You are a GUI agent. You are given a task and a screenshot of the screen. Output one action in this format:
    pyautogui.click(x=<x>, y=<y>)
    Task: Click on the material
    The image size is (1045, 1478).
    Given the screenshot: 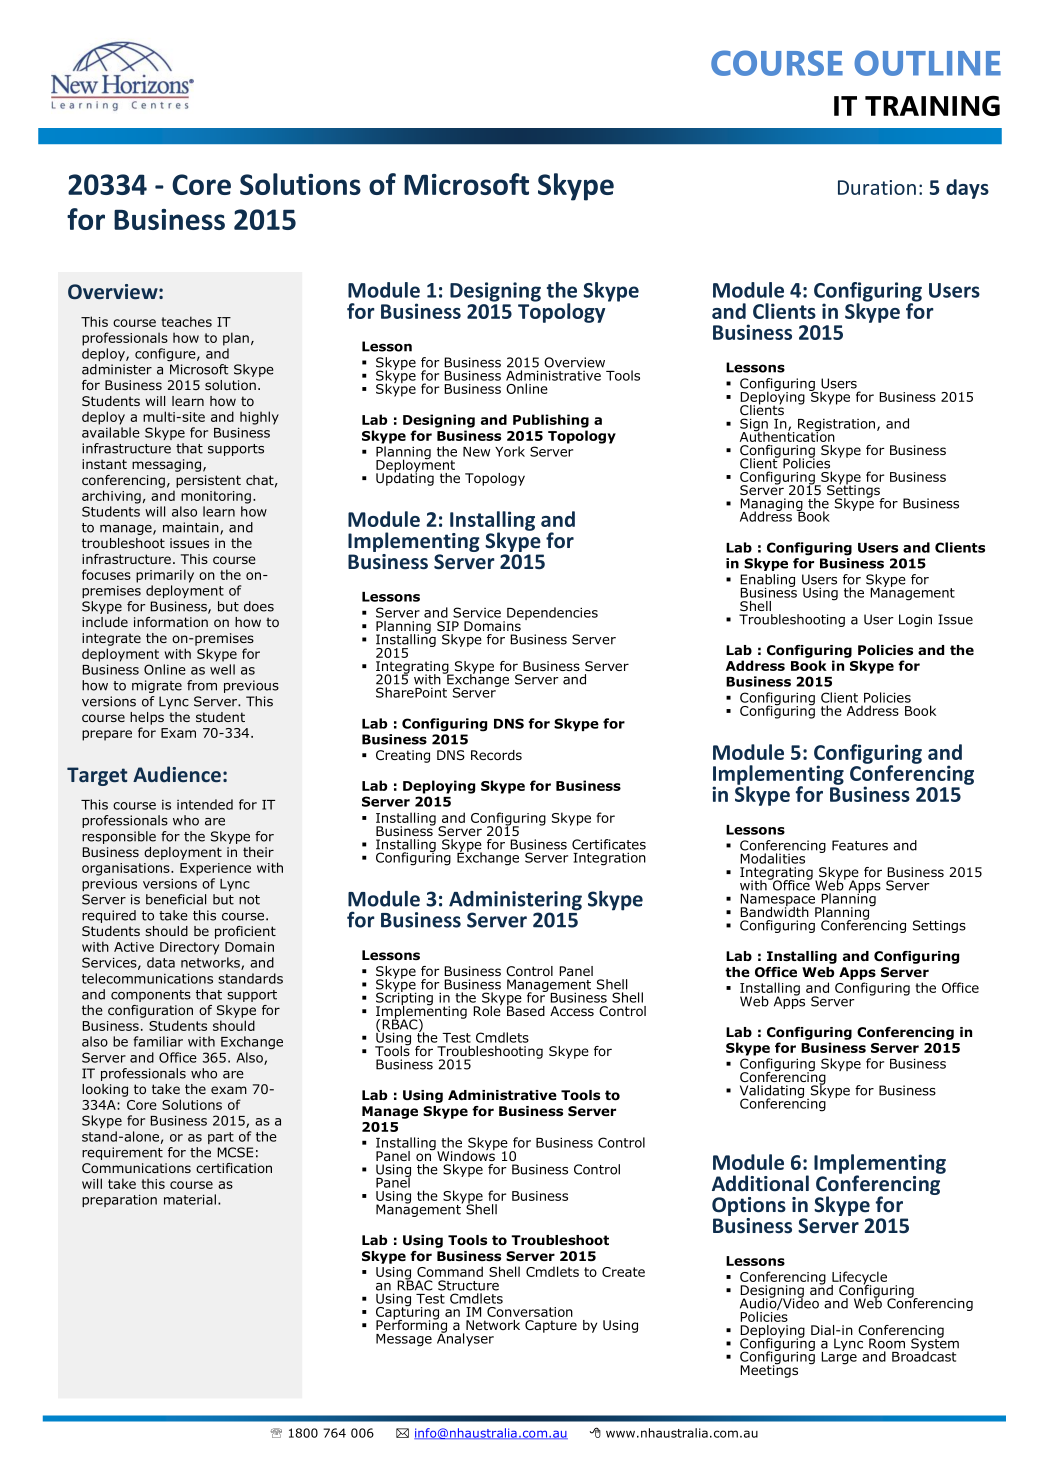 What is the action you would take?
    pyautogui.click(x=190, y=1199)
